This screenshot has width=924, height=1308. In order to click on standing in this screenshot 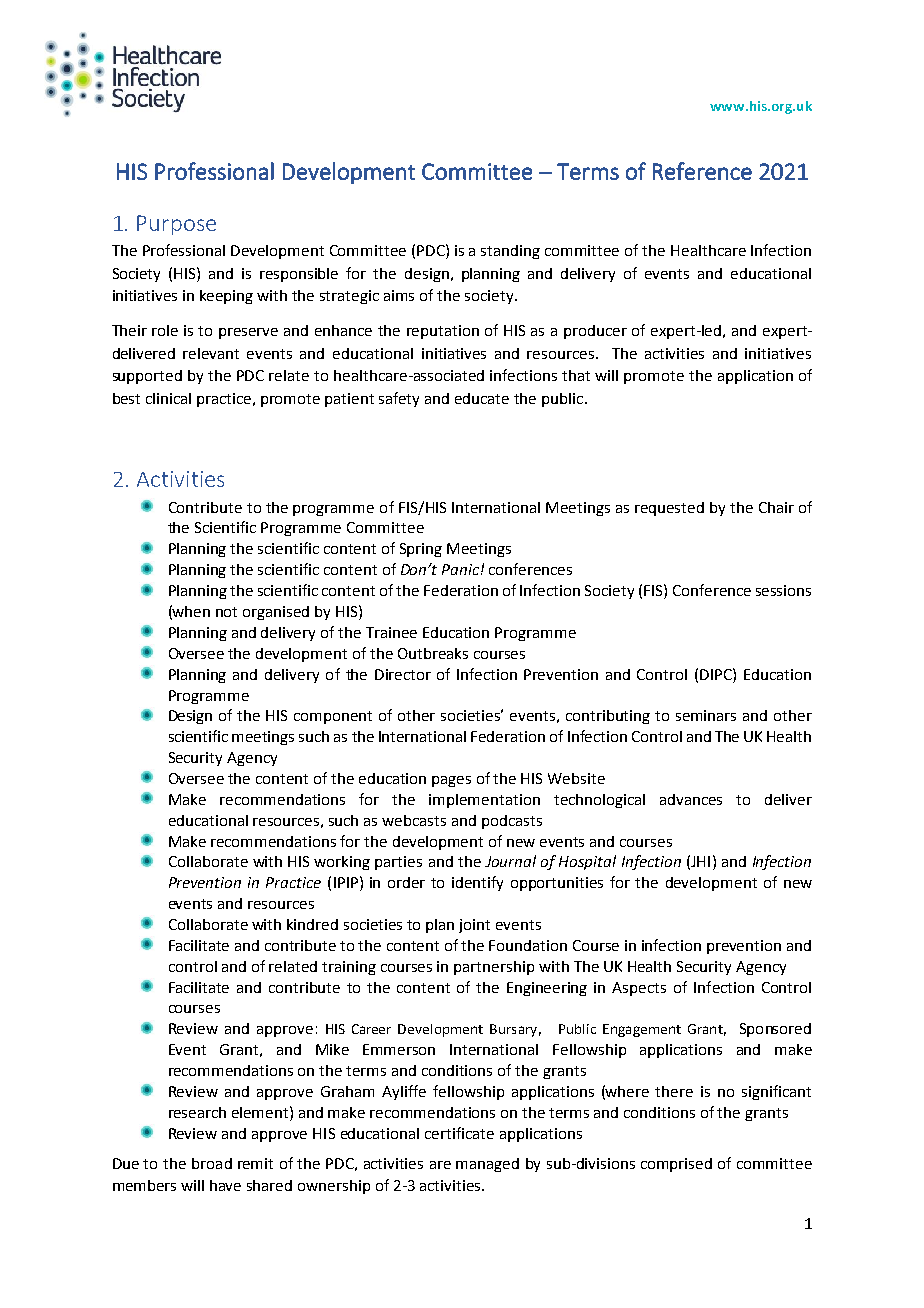, I will do `click(510, 252)`.
